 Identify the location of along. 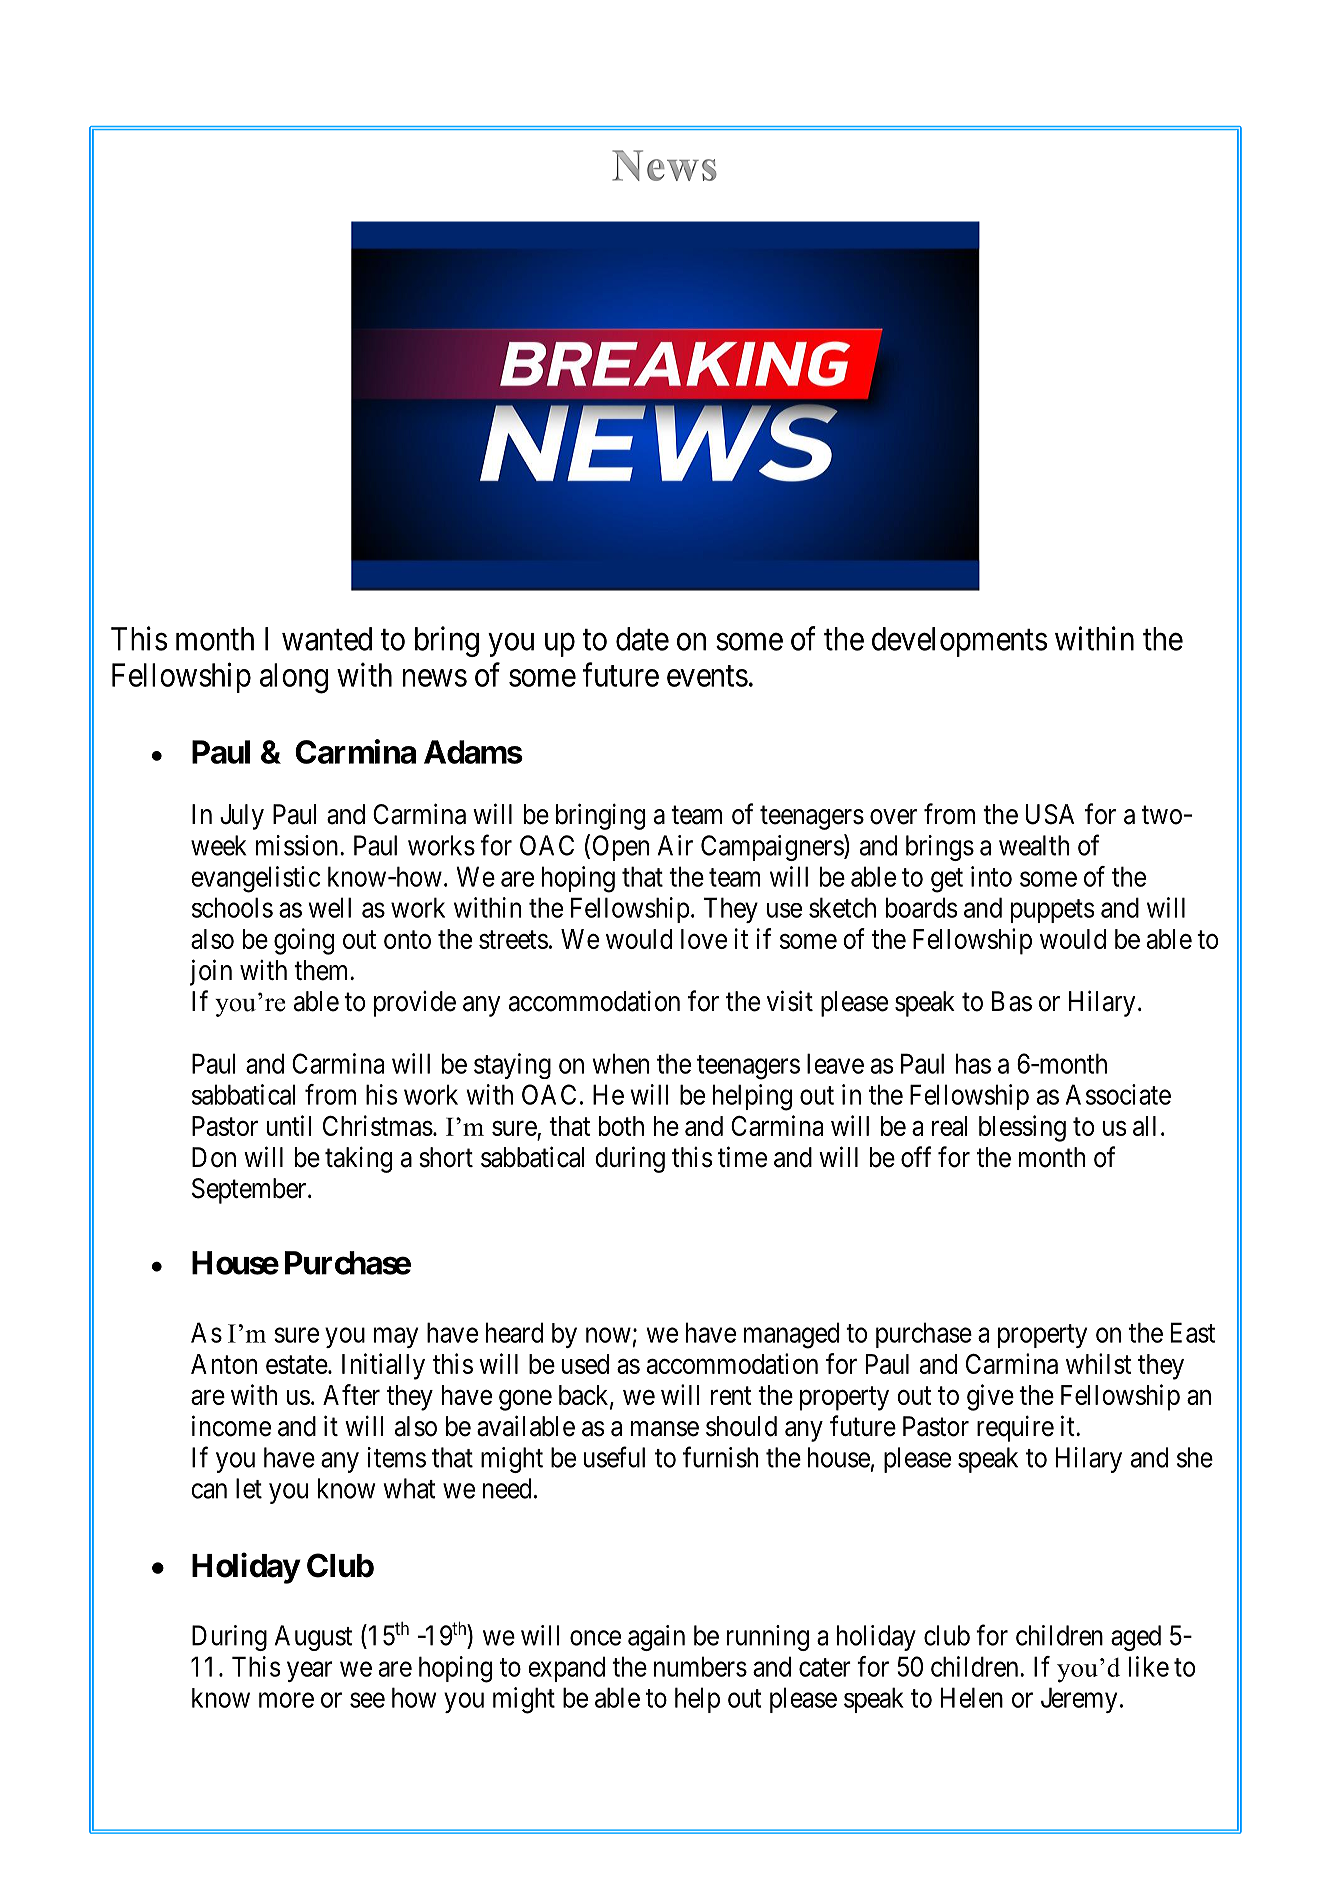
(294, 678).
